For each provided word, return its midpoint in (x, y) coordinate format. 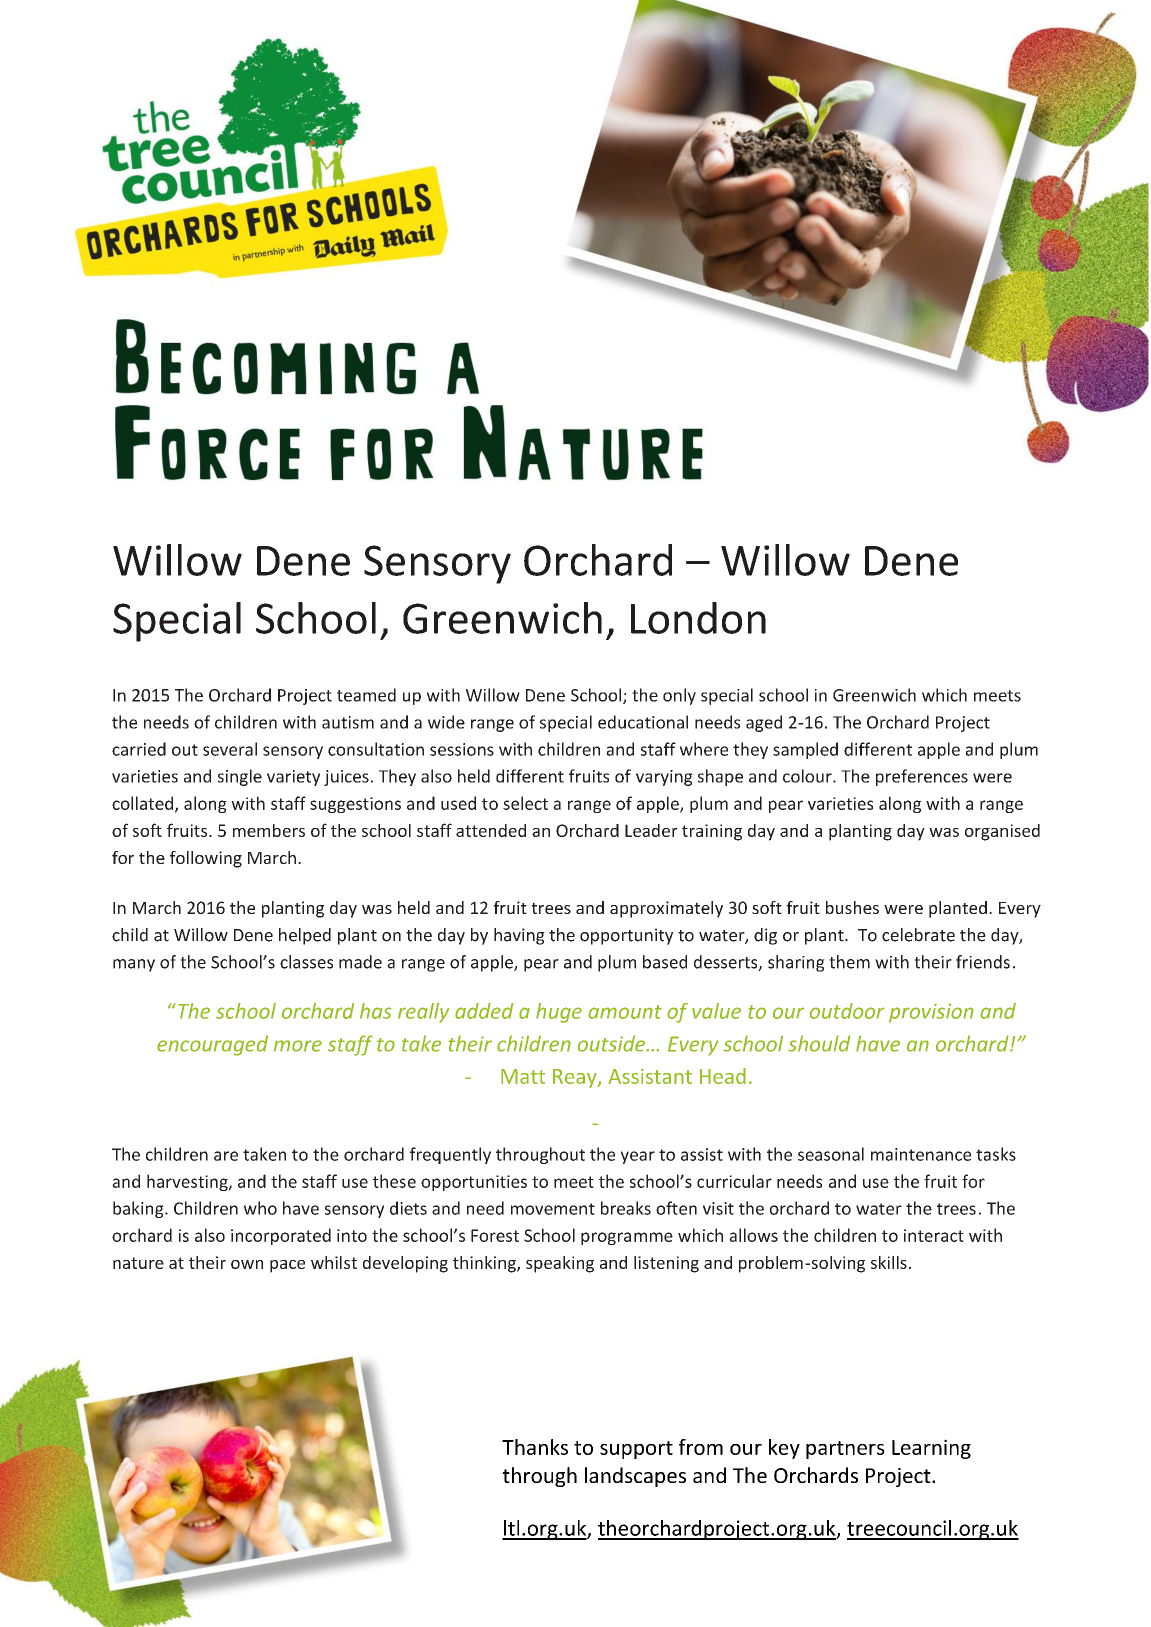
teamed (366, 695)
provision (931, 1013)
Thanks (535, 1447)
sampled (805, 750)
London (698, 618)
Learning (931, 1449)
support (636, 1450)
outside (613, 1043)
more (298, 1046)
